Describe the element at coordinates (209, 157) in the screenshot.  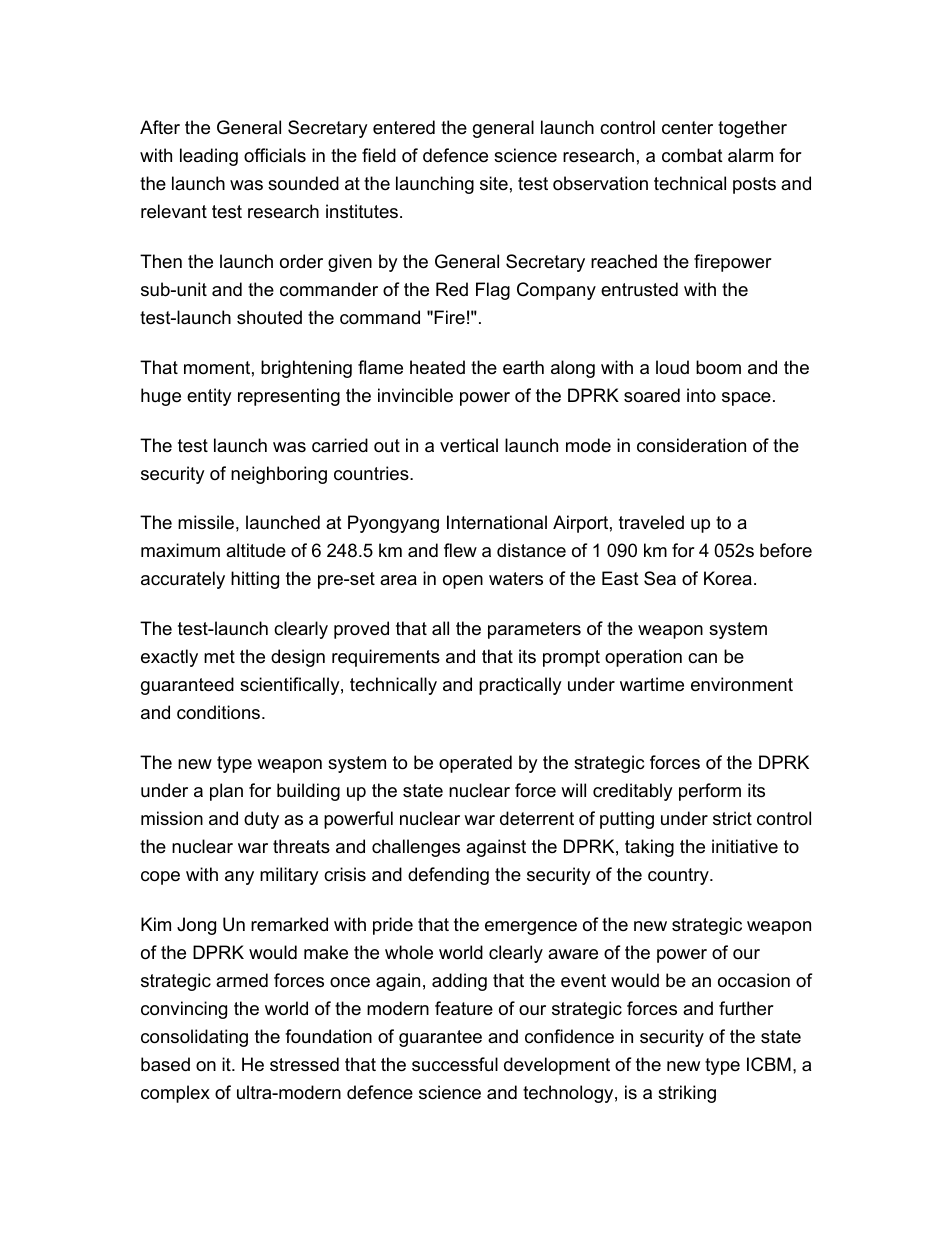
I see `leading` at that location.
